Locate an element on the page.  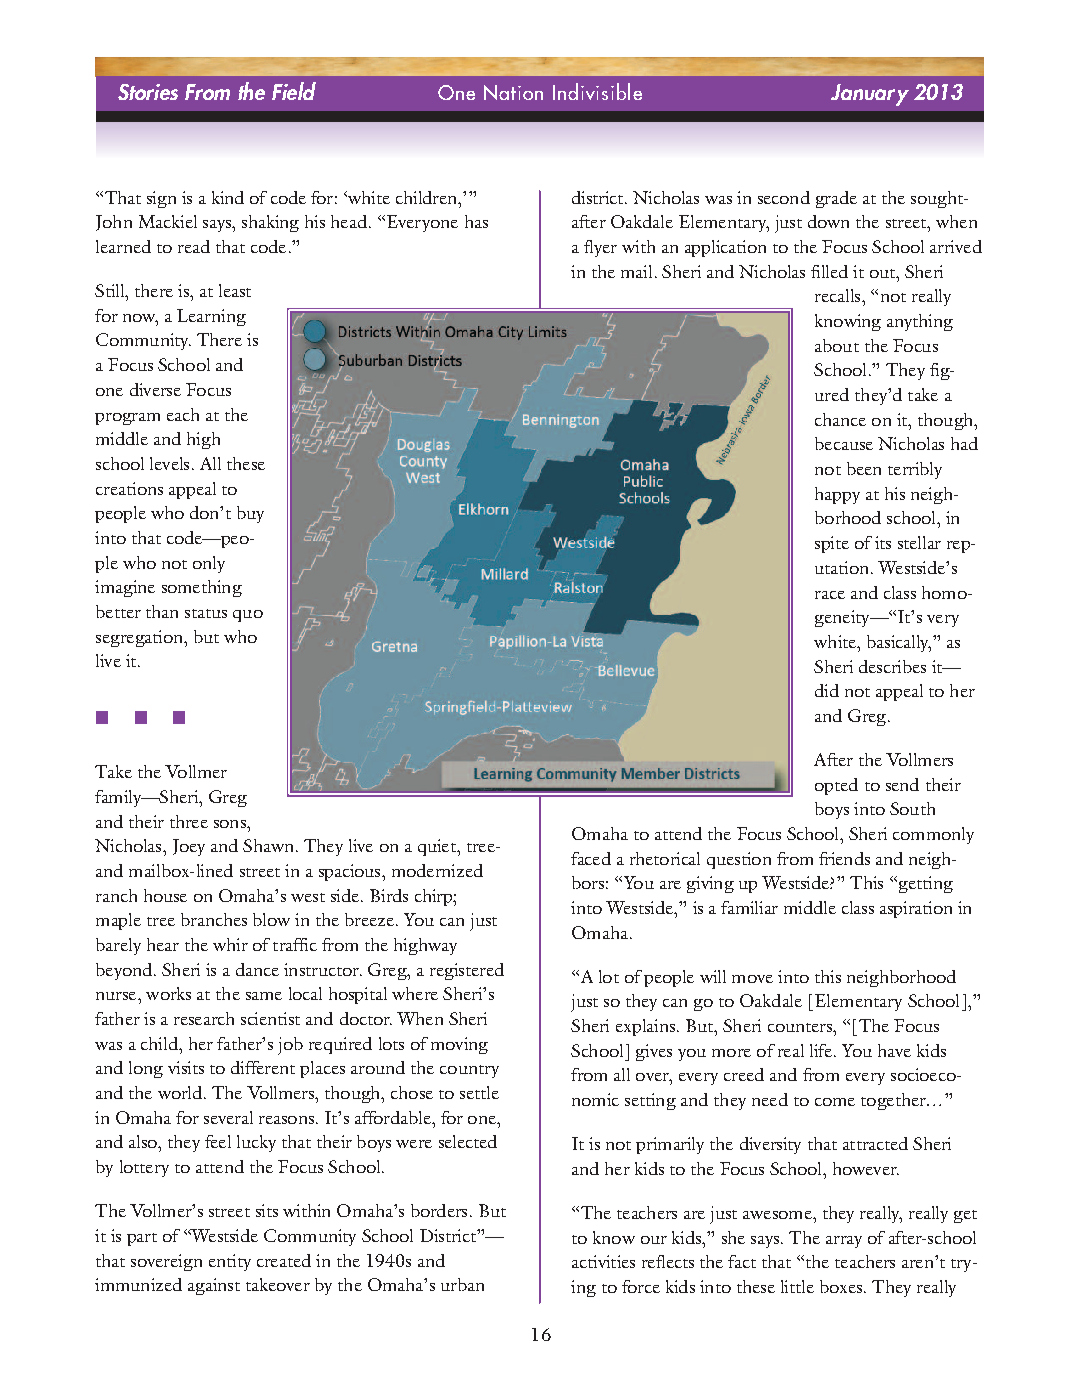
status is located at coordinates (206, 613).
